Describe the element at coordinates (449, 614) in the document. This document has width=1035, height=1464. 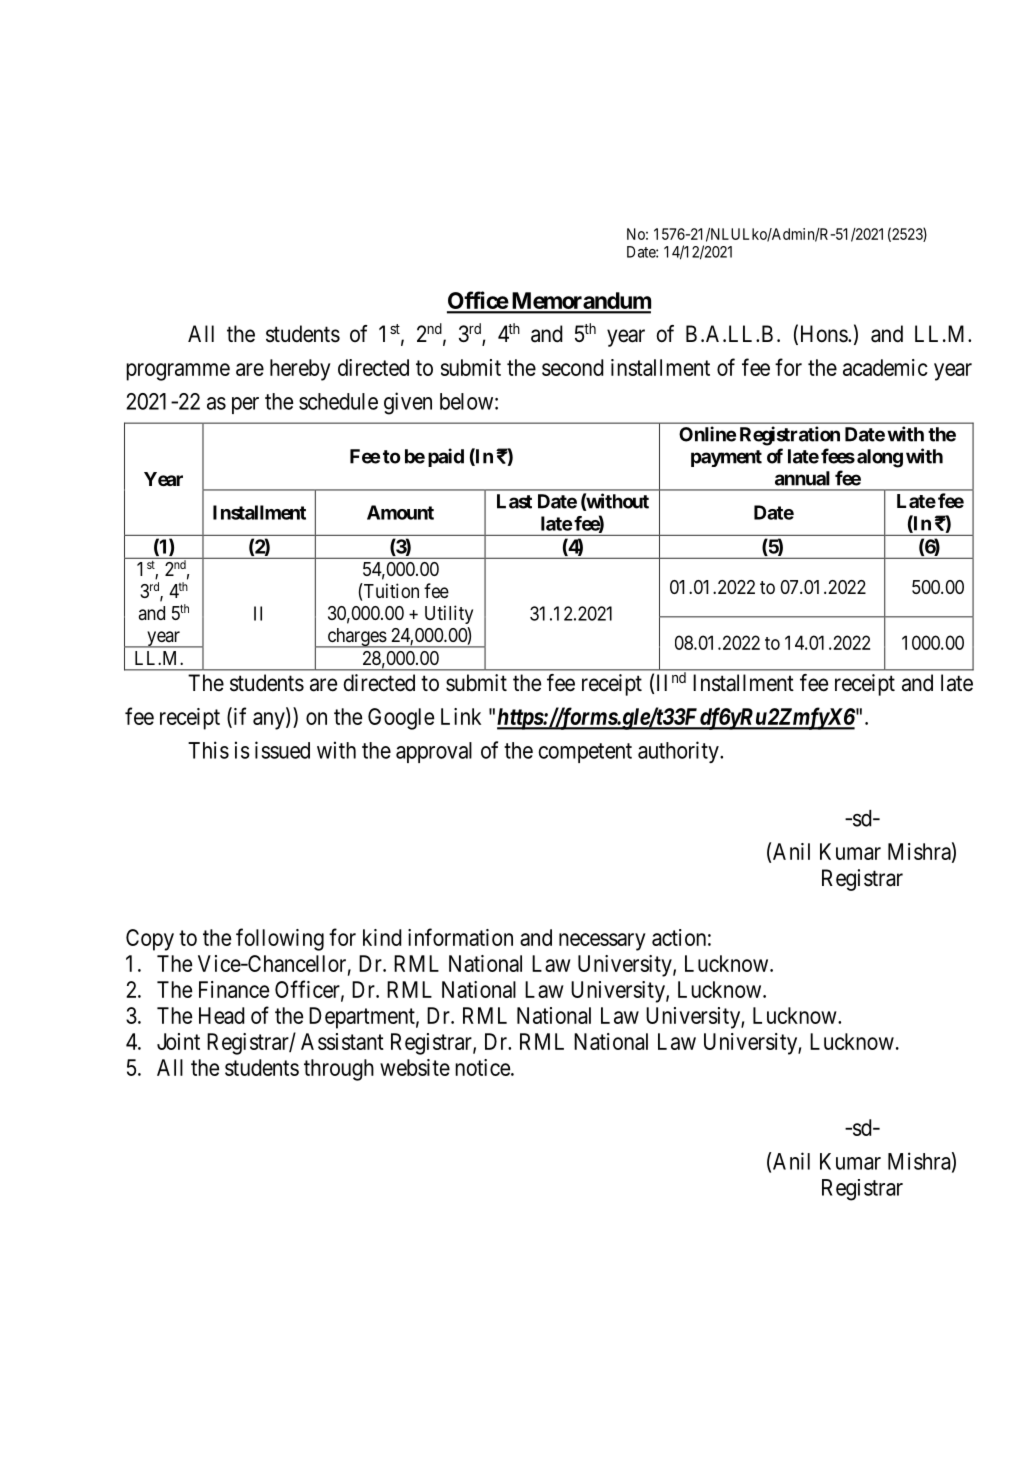
I see `Utility` at that location.
